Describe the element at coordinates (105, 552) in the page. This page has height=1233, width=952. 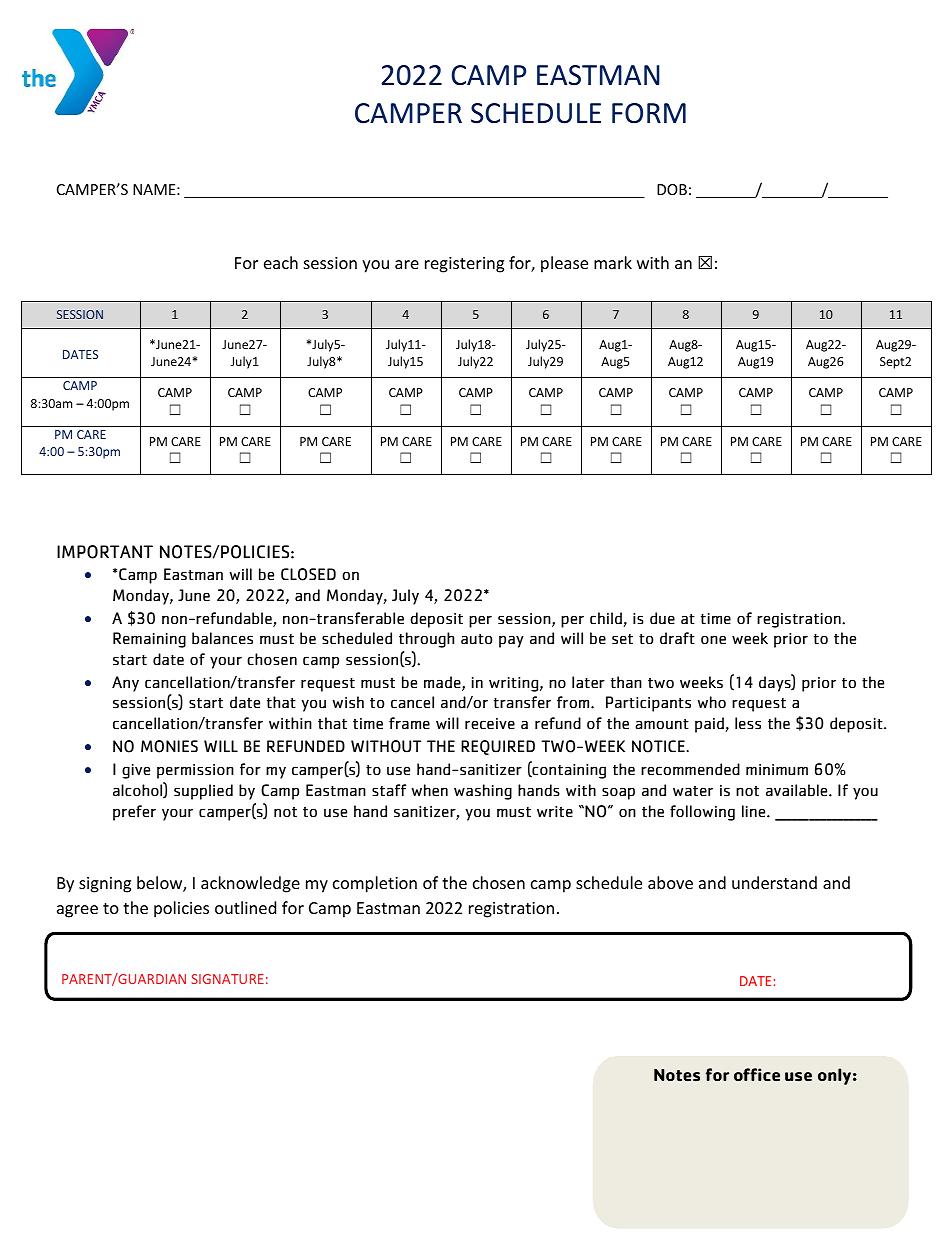
I see `IMPORTANT` at that location.
